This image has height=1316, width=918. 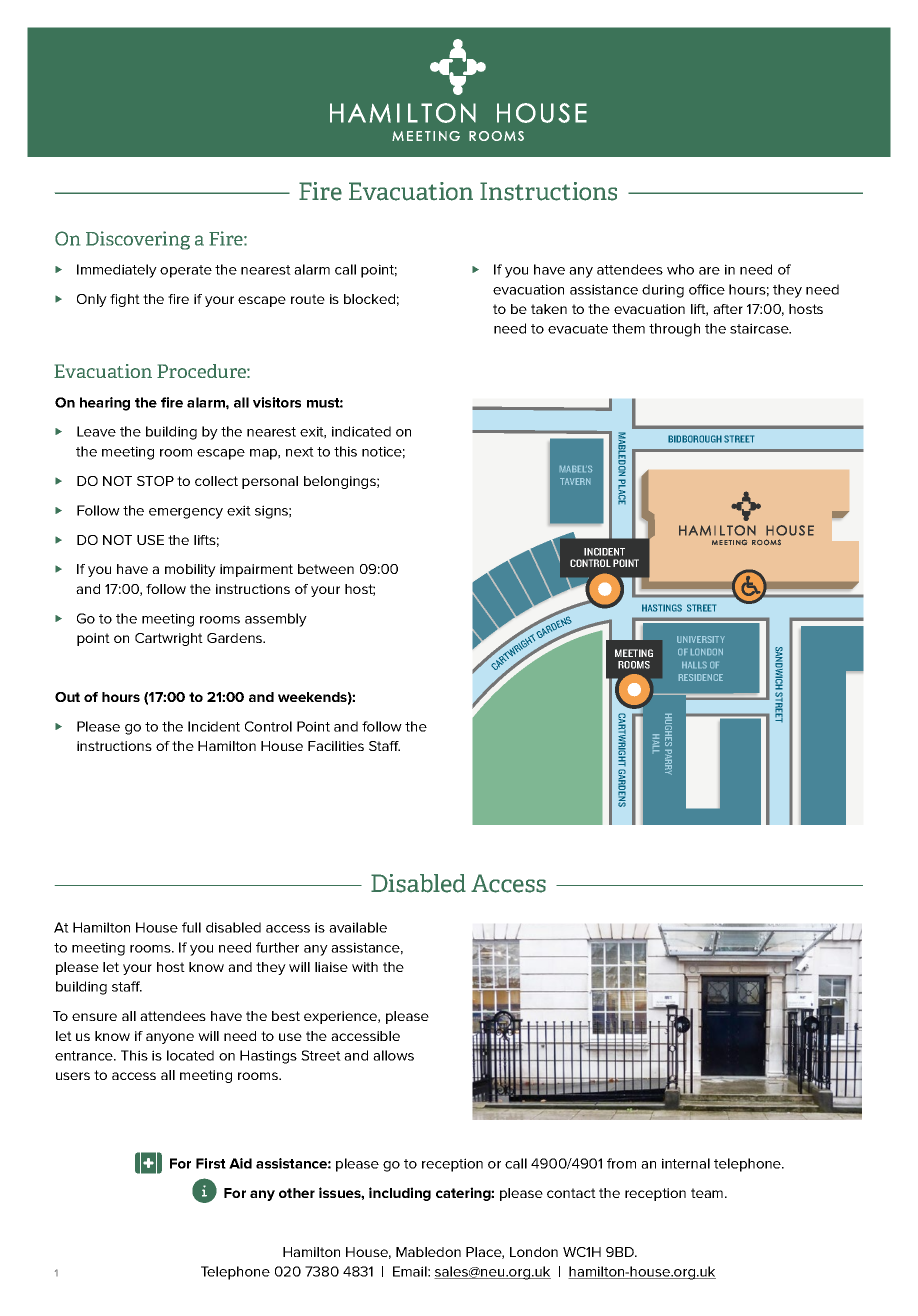 What do you see at coordinates (155, 481) in the image?
I see `STOP` at bounding box center [155, 481].
